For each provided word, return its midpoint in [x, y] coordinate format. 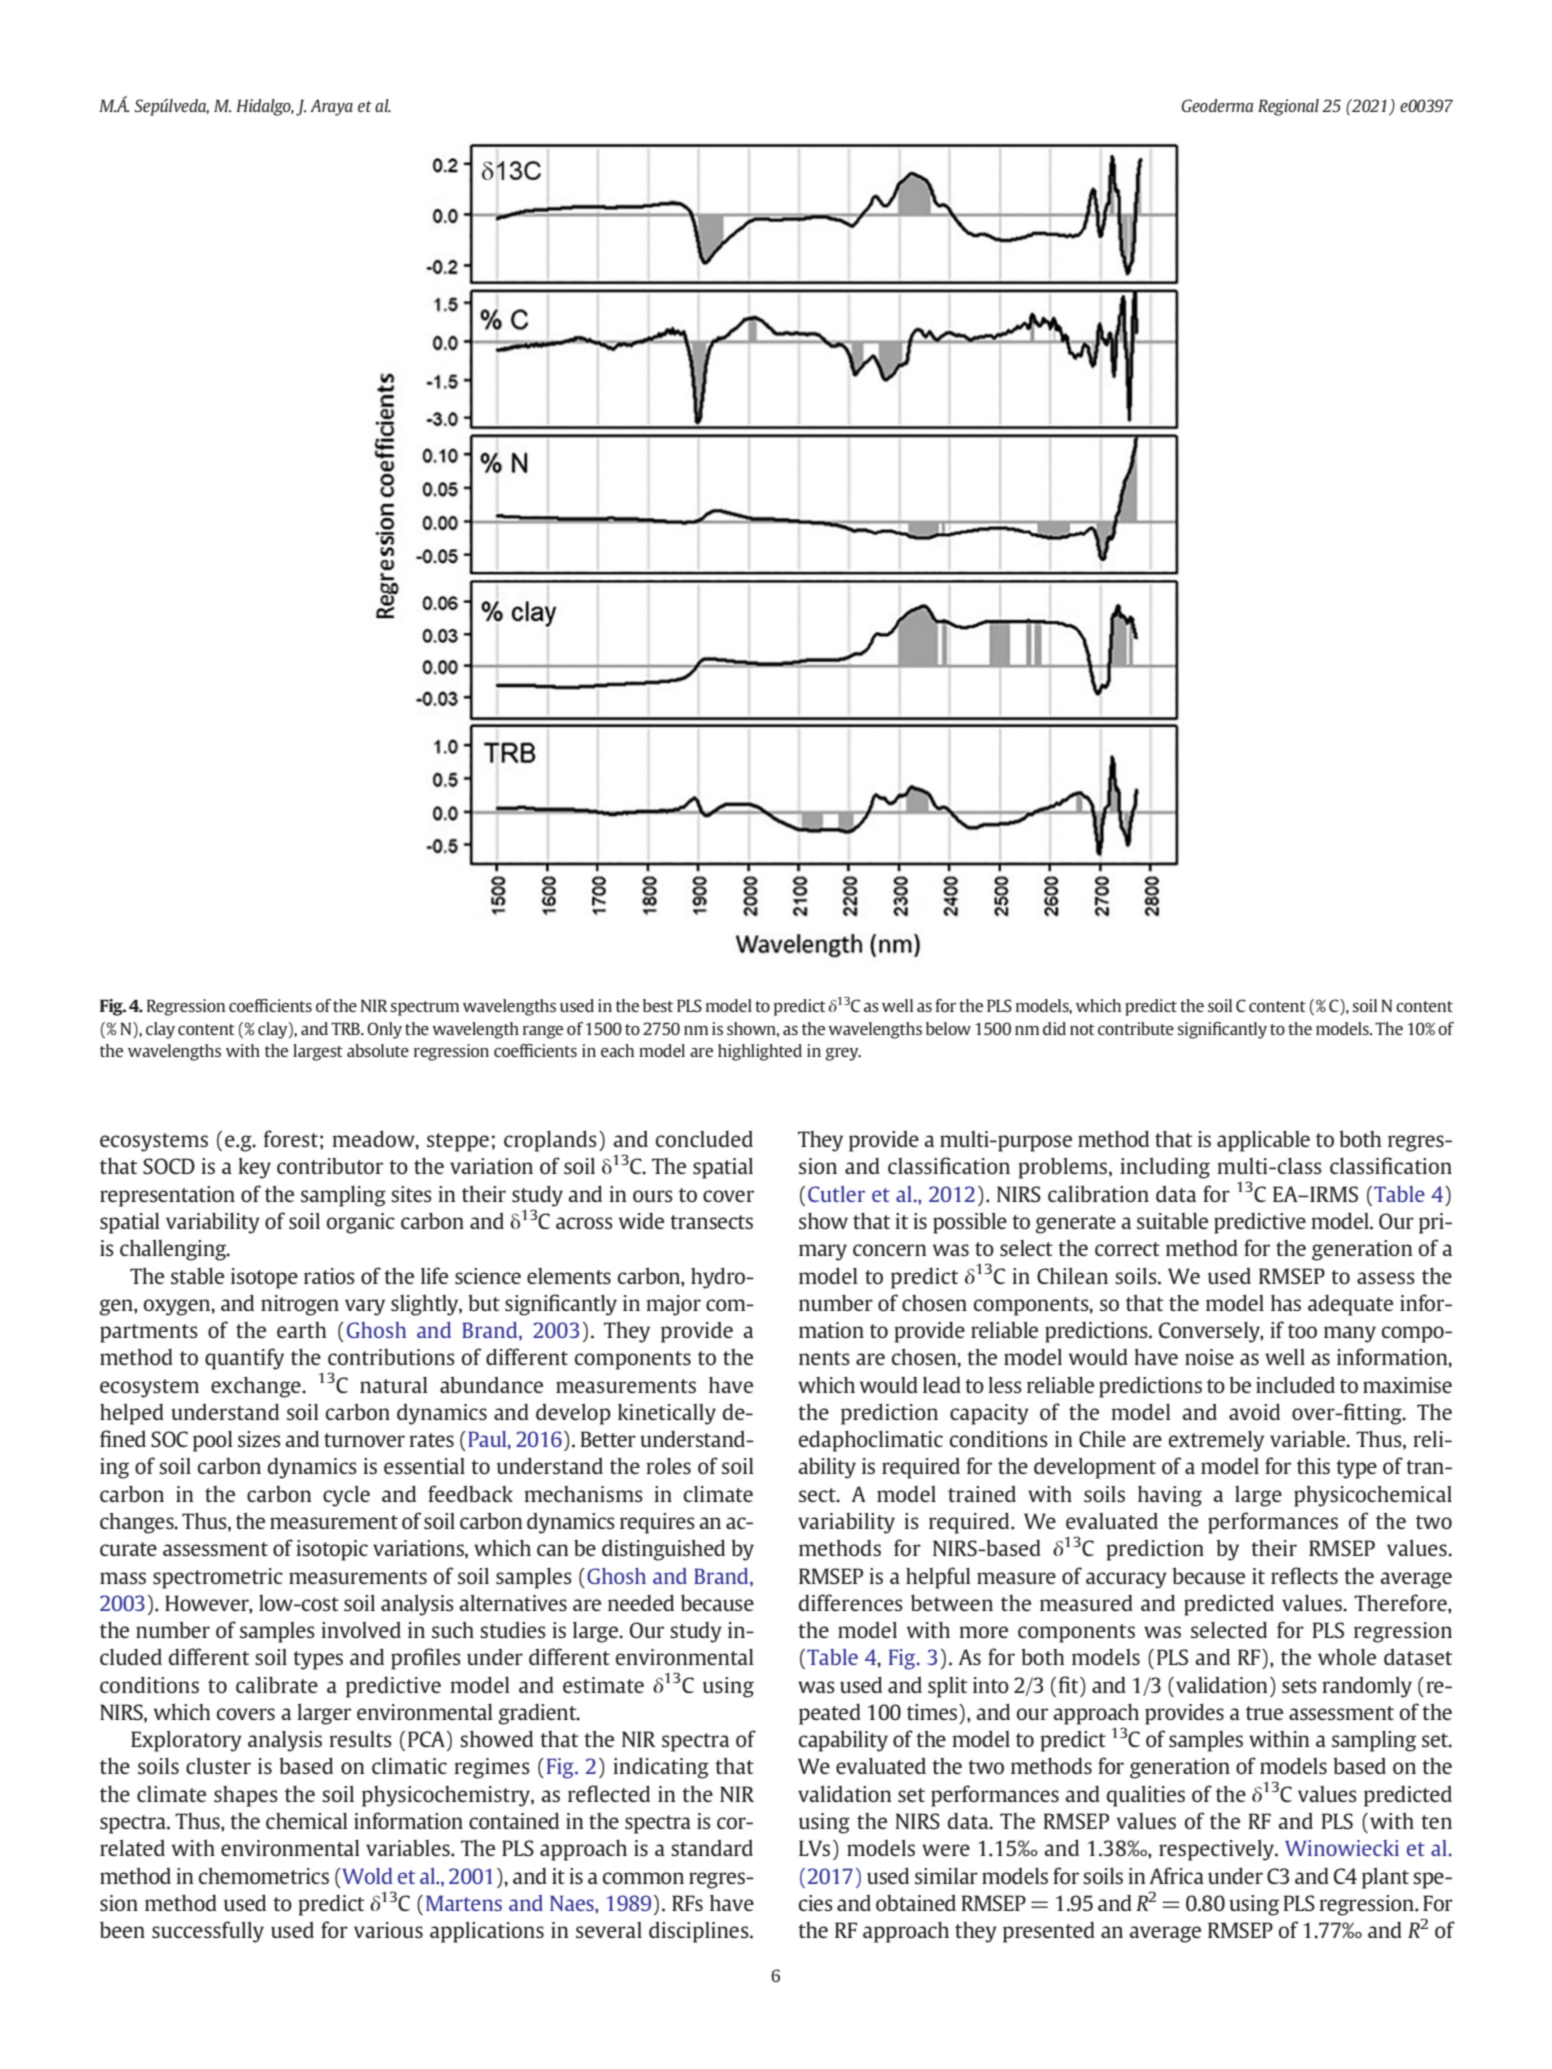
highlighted [760, 1052]
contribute [1136, 1028]
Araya [331, 107]
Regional [1288, 107]
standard [712, 1847]
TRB [346, 1028]
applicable [1263, 1141]
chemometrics [264, 1875]
